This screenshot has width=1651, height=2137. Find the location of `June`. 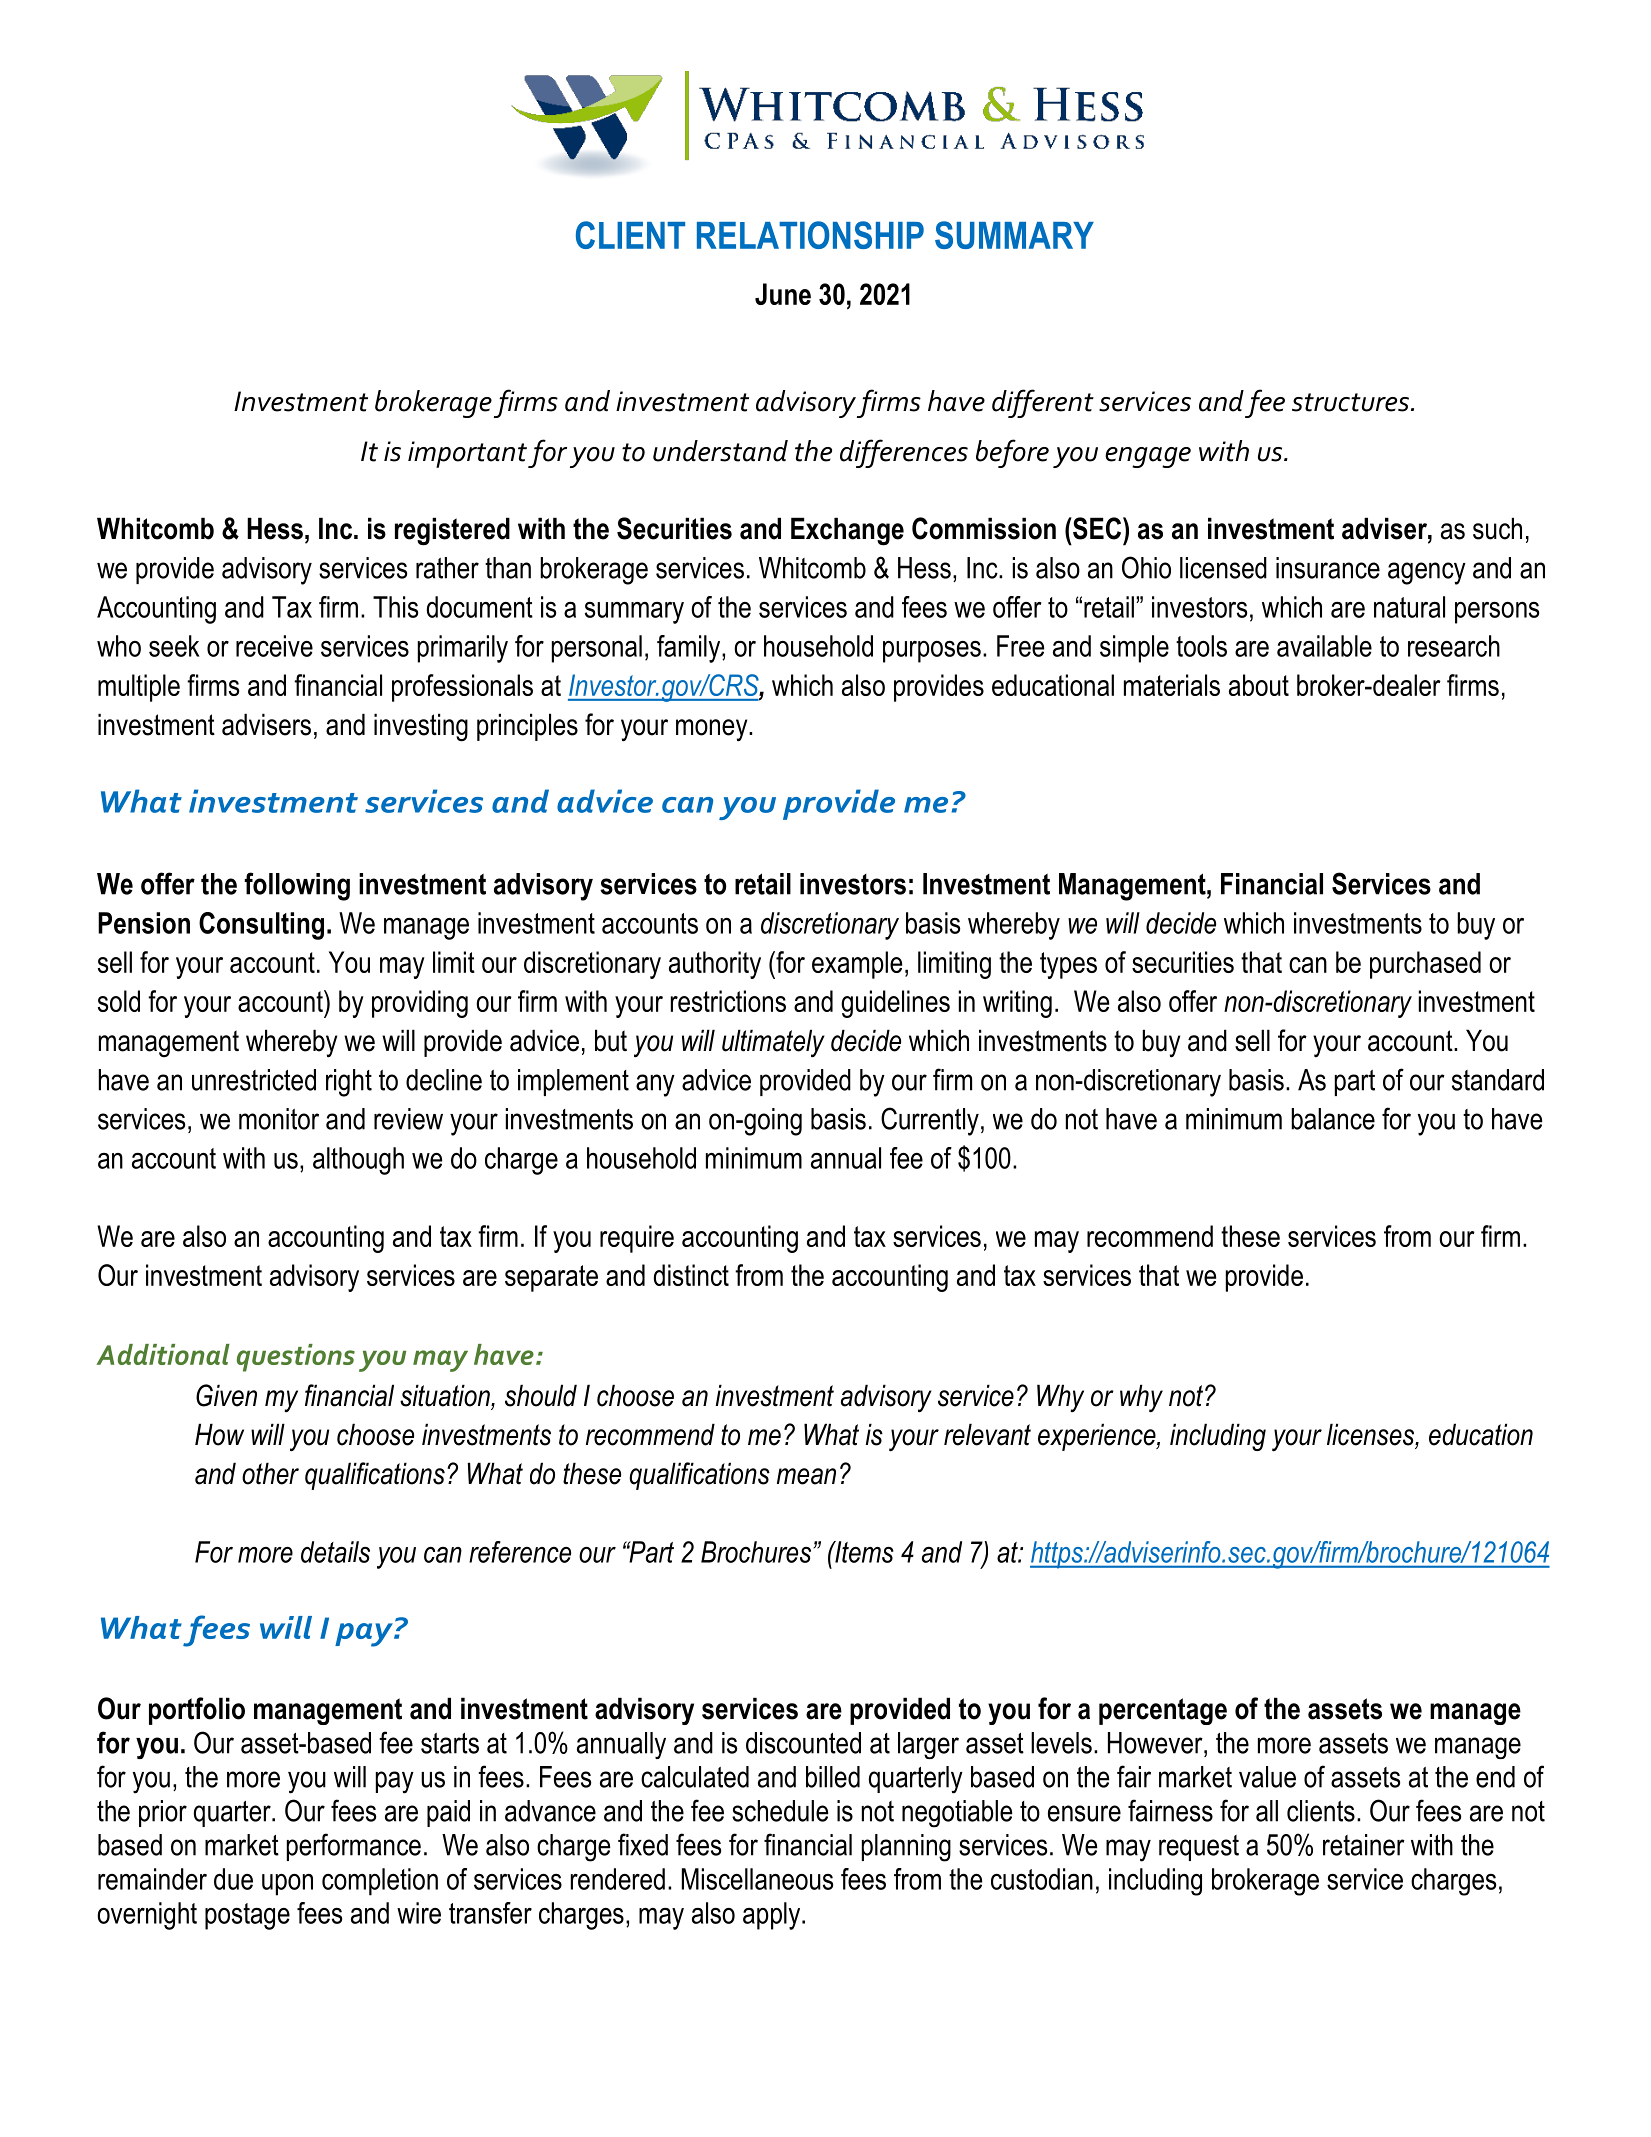

June is located at coordinates (783, 294).
